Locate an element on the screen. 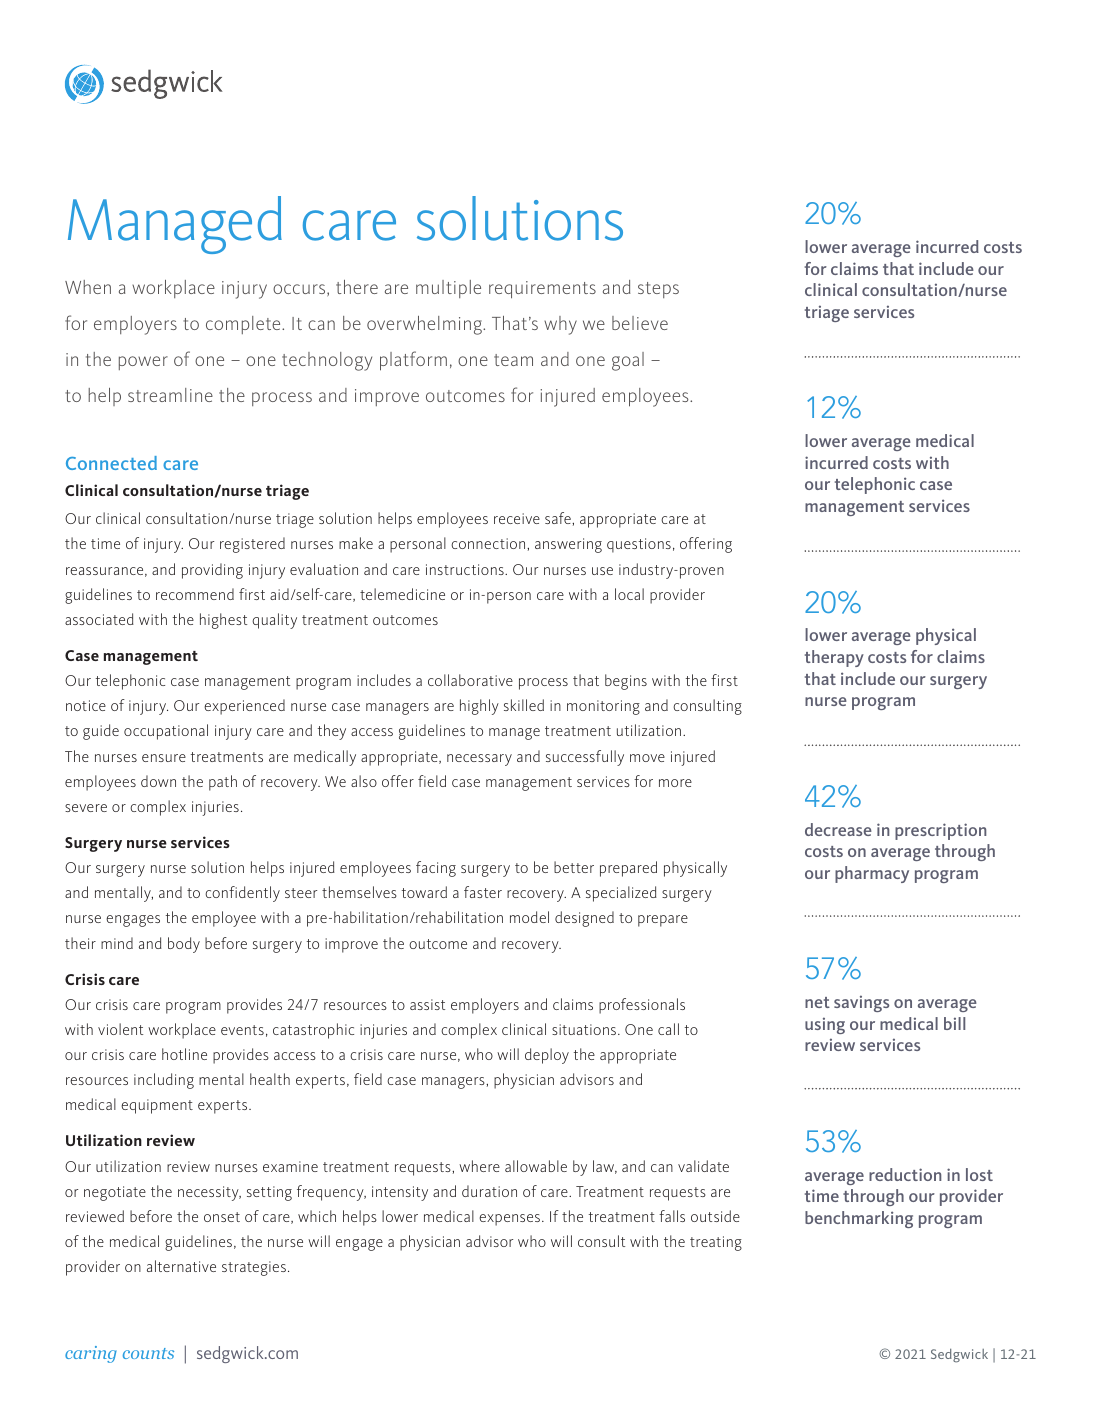 This screenshot has width=1101, height=1424. path is located at coordinates (223, 783).
